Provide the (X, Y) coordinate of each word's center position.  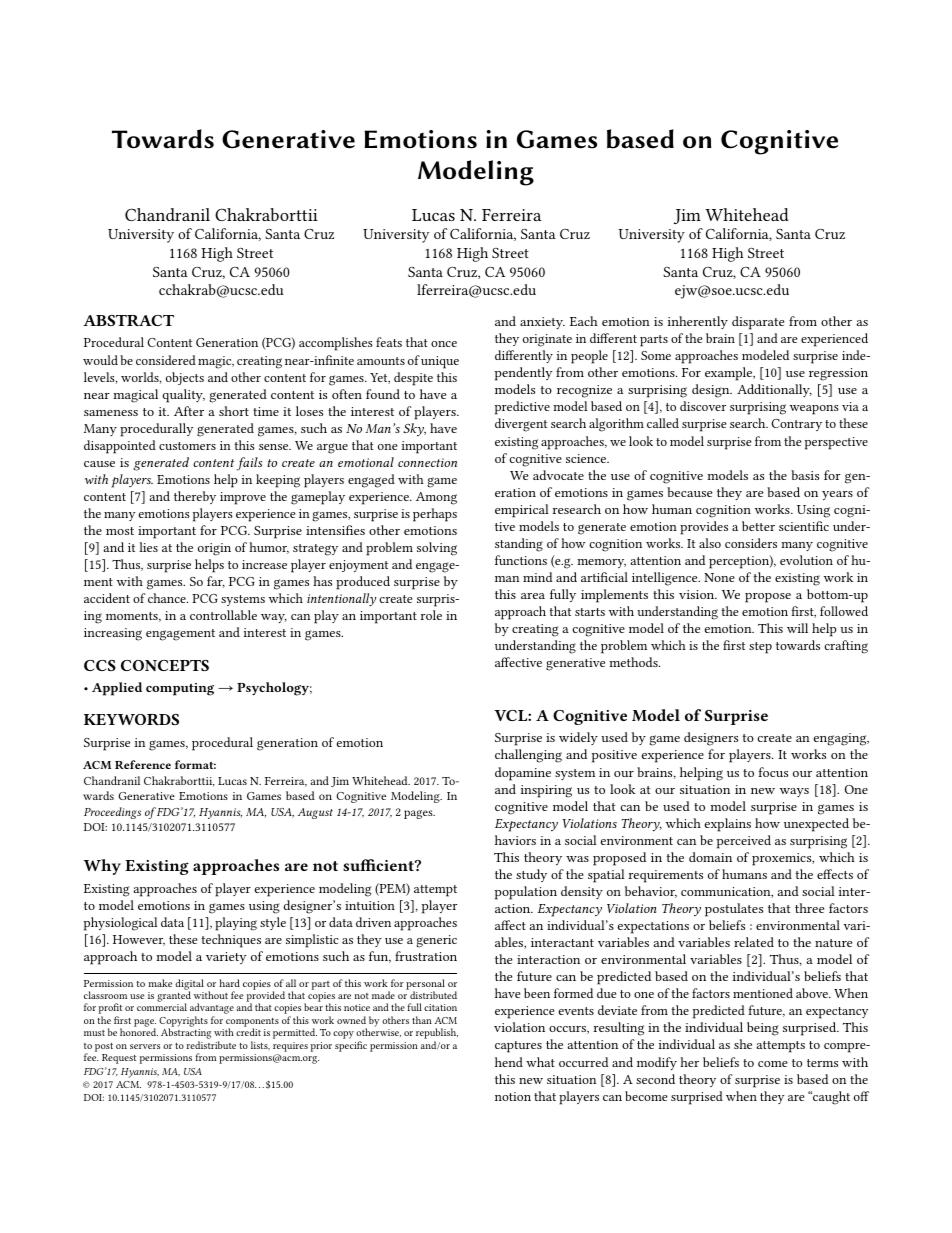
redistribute (211, 1045)
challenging (528, 756)
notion (513, 1096)
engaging (841, 739)
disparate (758, 323)
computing (180, 689)
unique (440, 362)
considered (166, 360)
